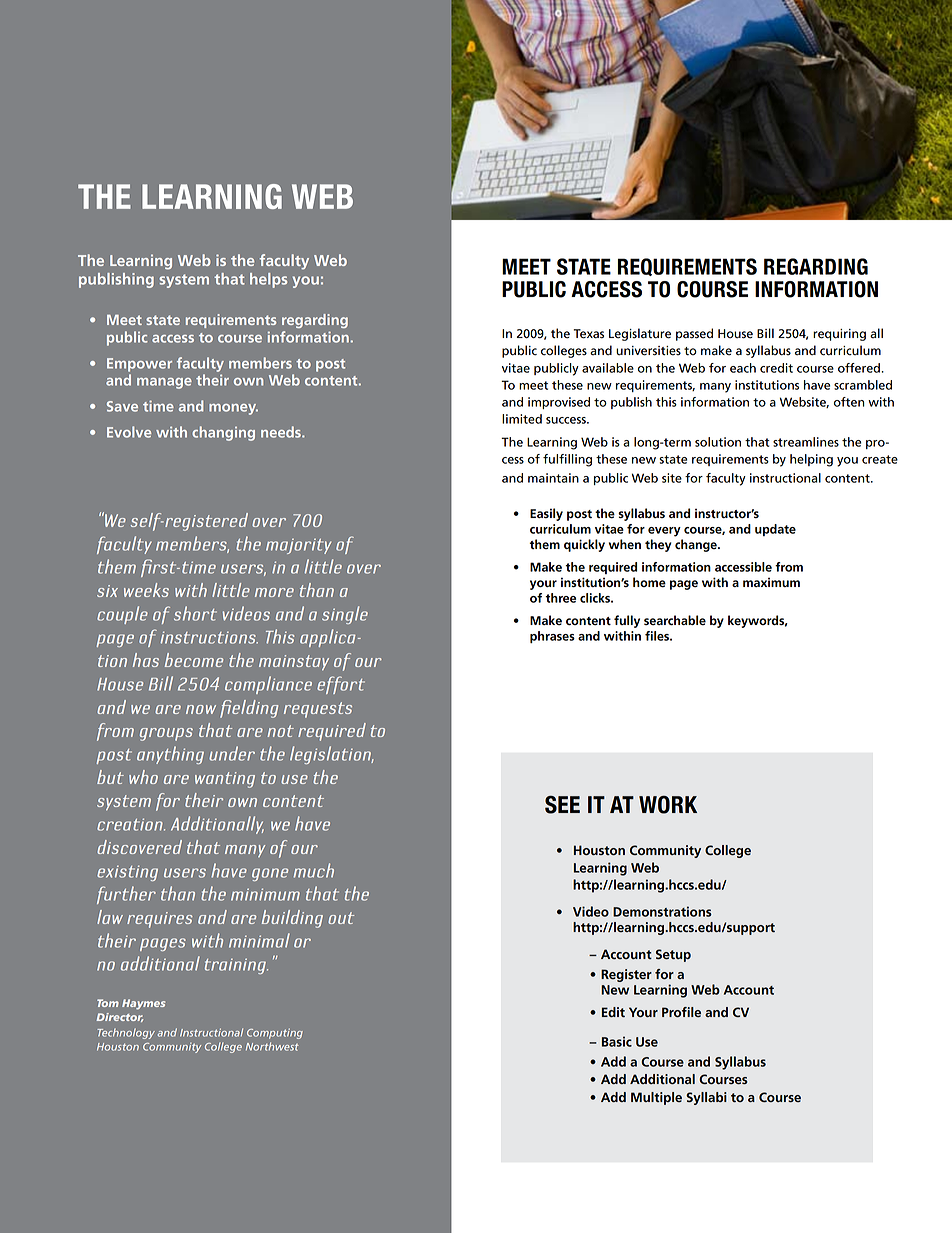 Image resolution: width=952 pixels, height=1233 pixels. What do you see at coordinates (584, 545) in the screenshot?
I see `quickly` at bounding box center [584, 545].
